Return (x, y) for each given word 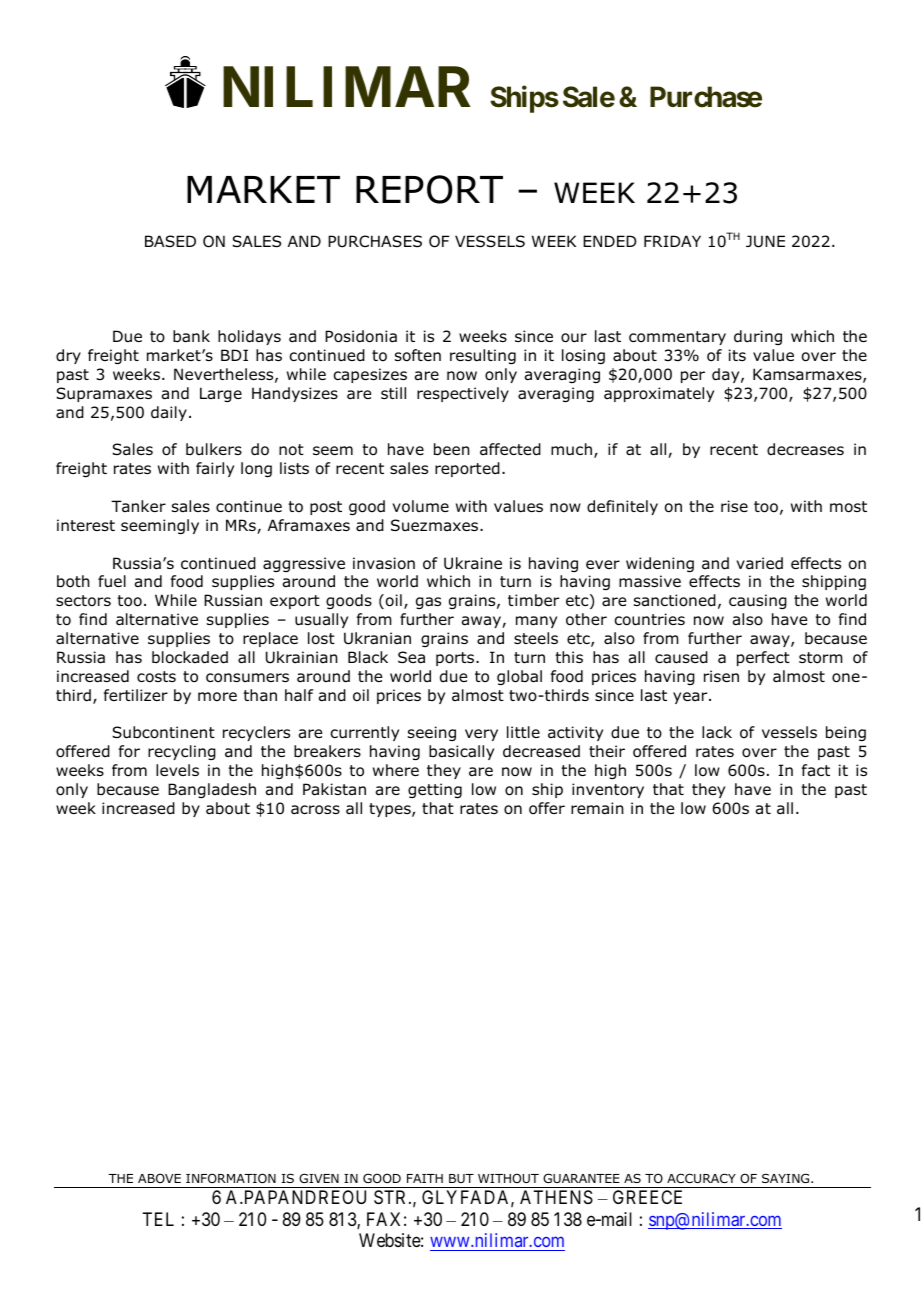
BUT (461, 1178)
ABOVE (159, 1178)
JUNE (765, 241)
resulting (483, 356)
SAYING (787, 1178)
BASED (170, 241)
